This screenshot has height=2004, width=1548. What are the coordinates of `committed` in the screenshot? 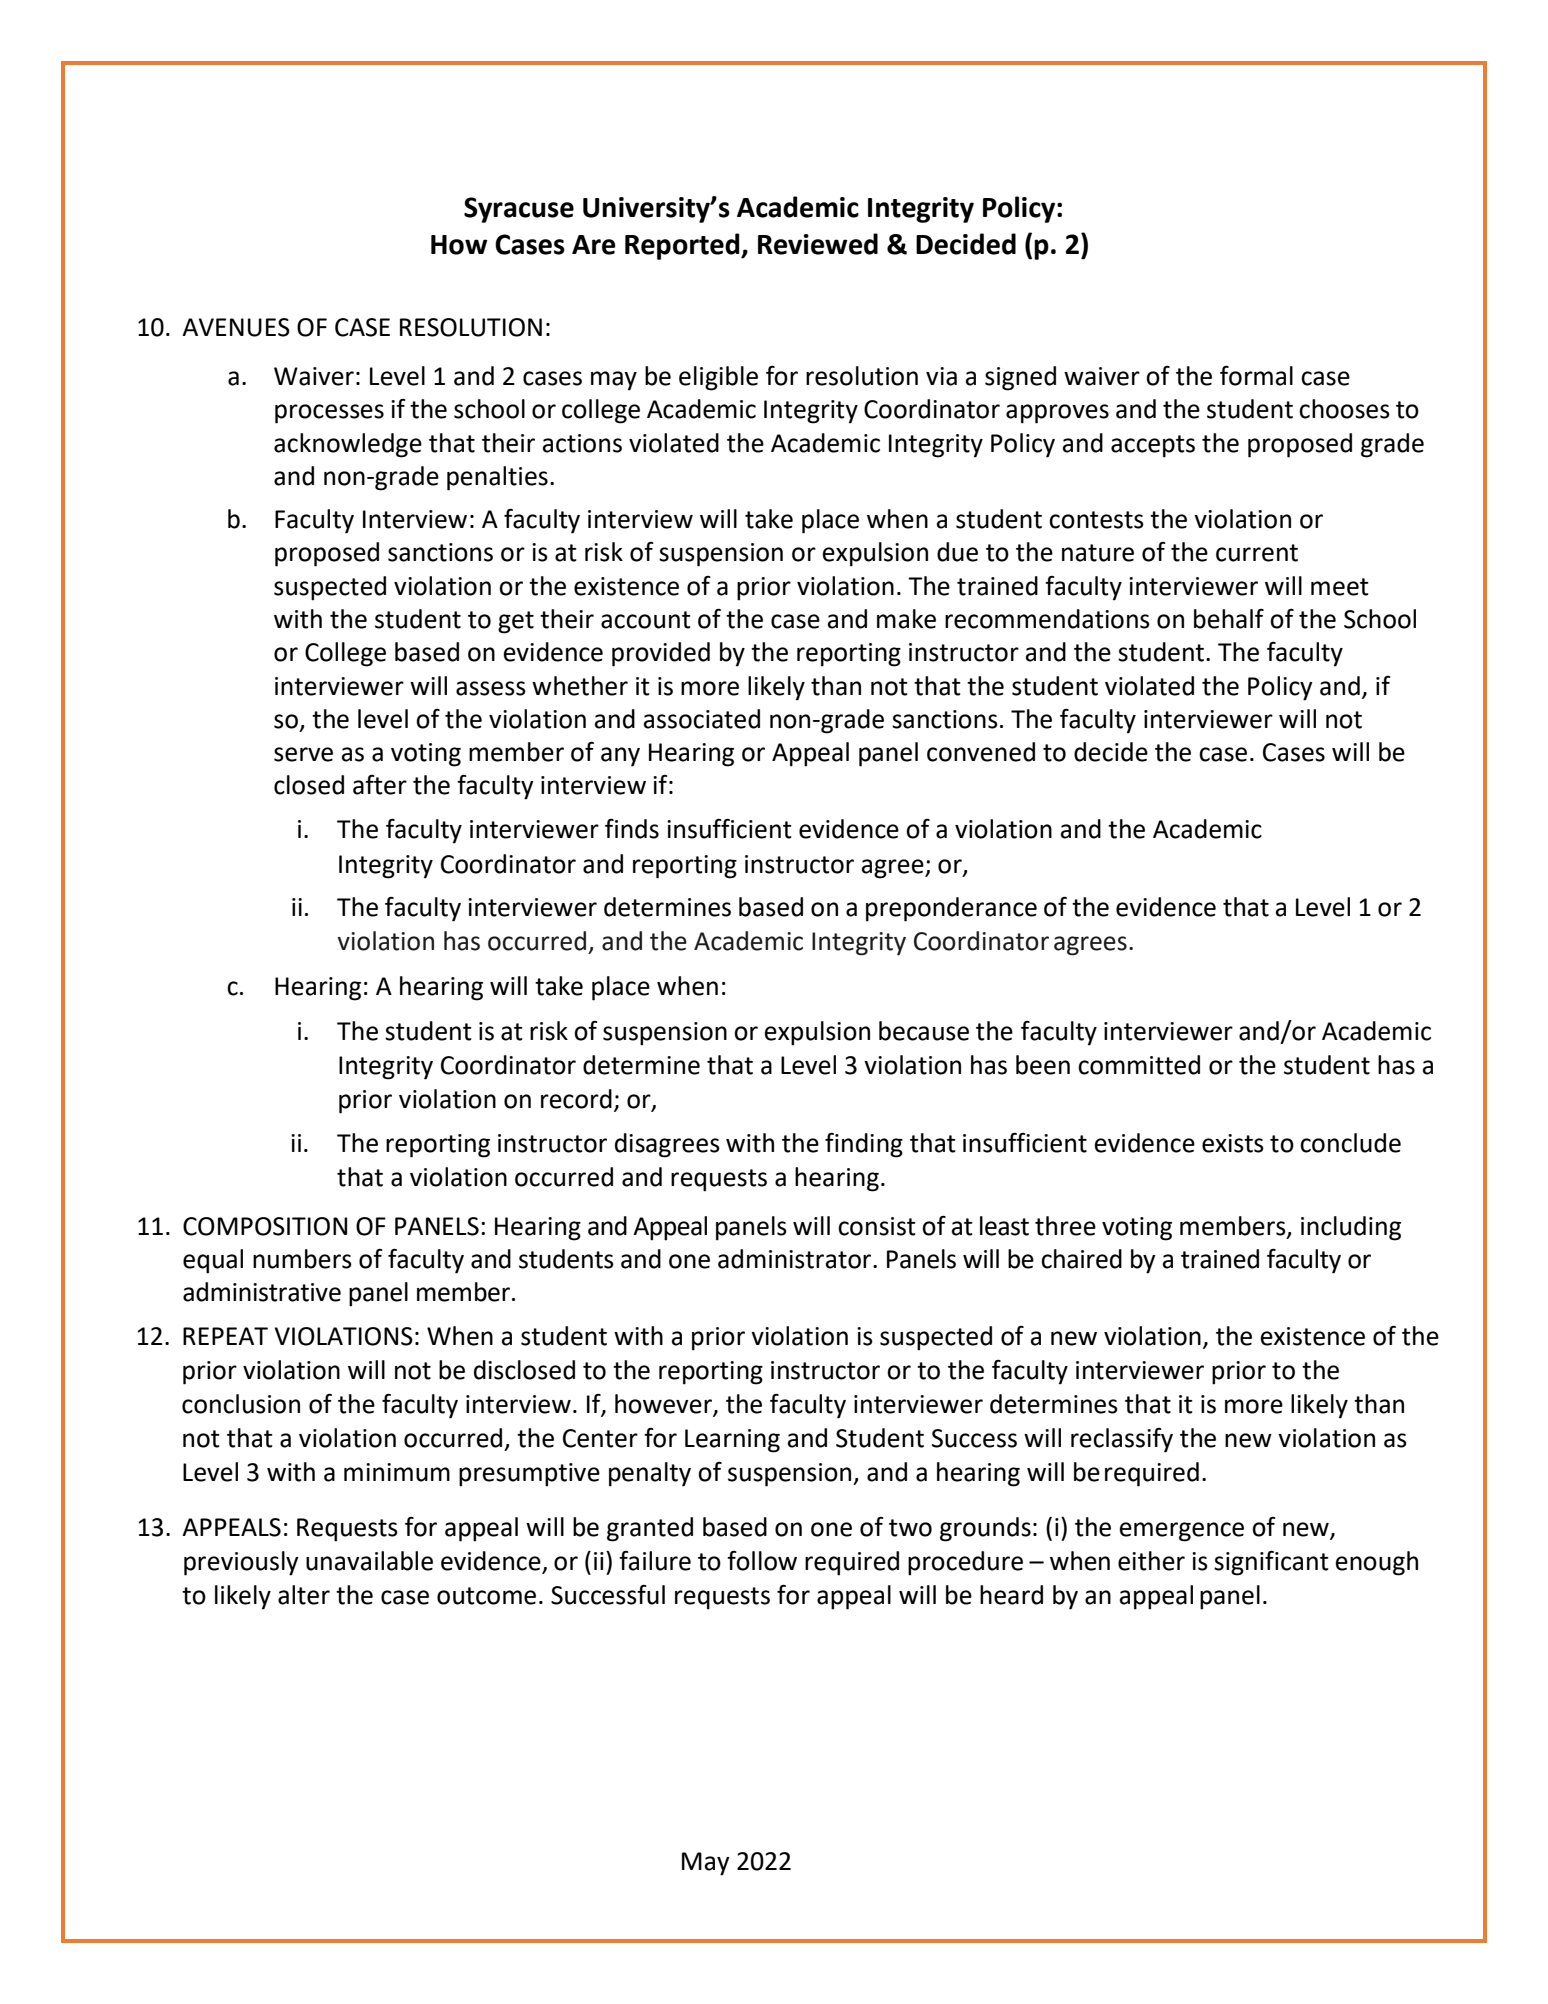 It's located at (1139, 1065).
